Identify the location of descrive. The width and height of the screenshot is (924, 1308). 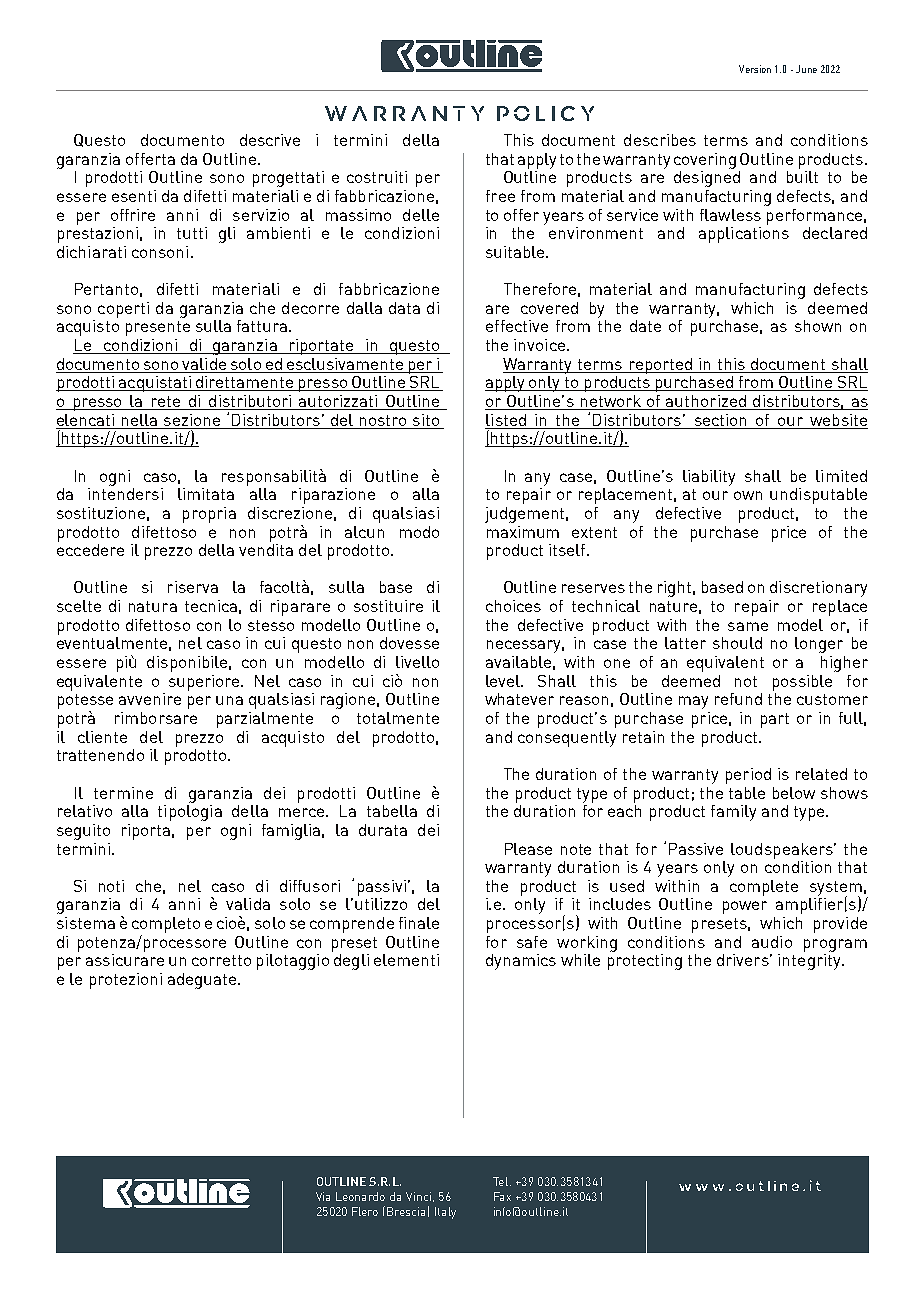
(270, 140).
